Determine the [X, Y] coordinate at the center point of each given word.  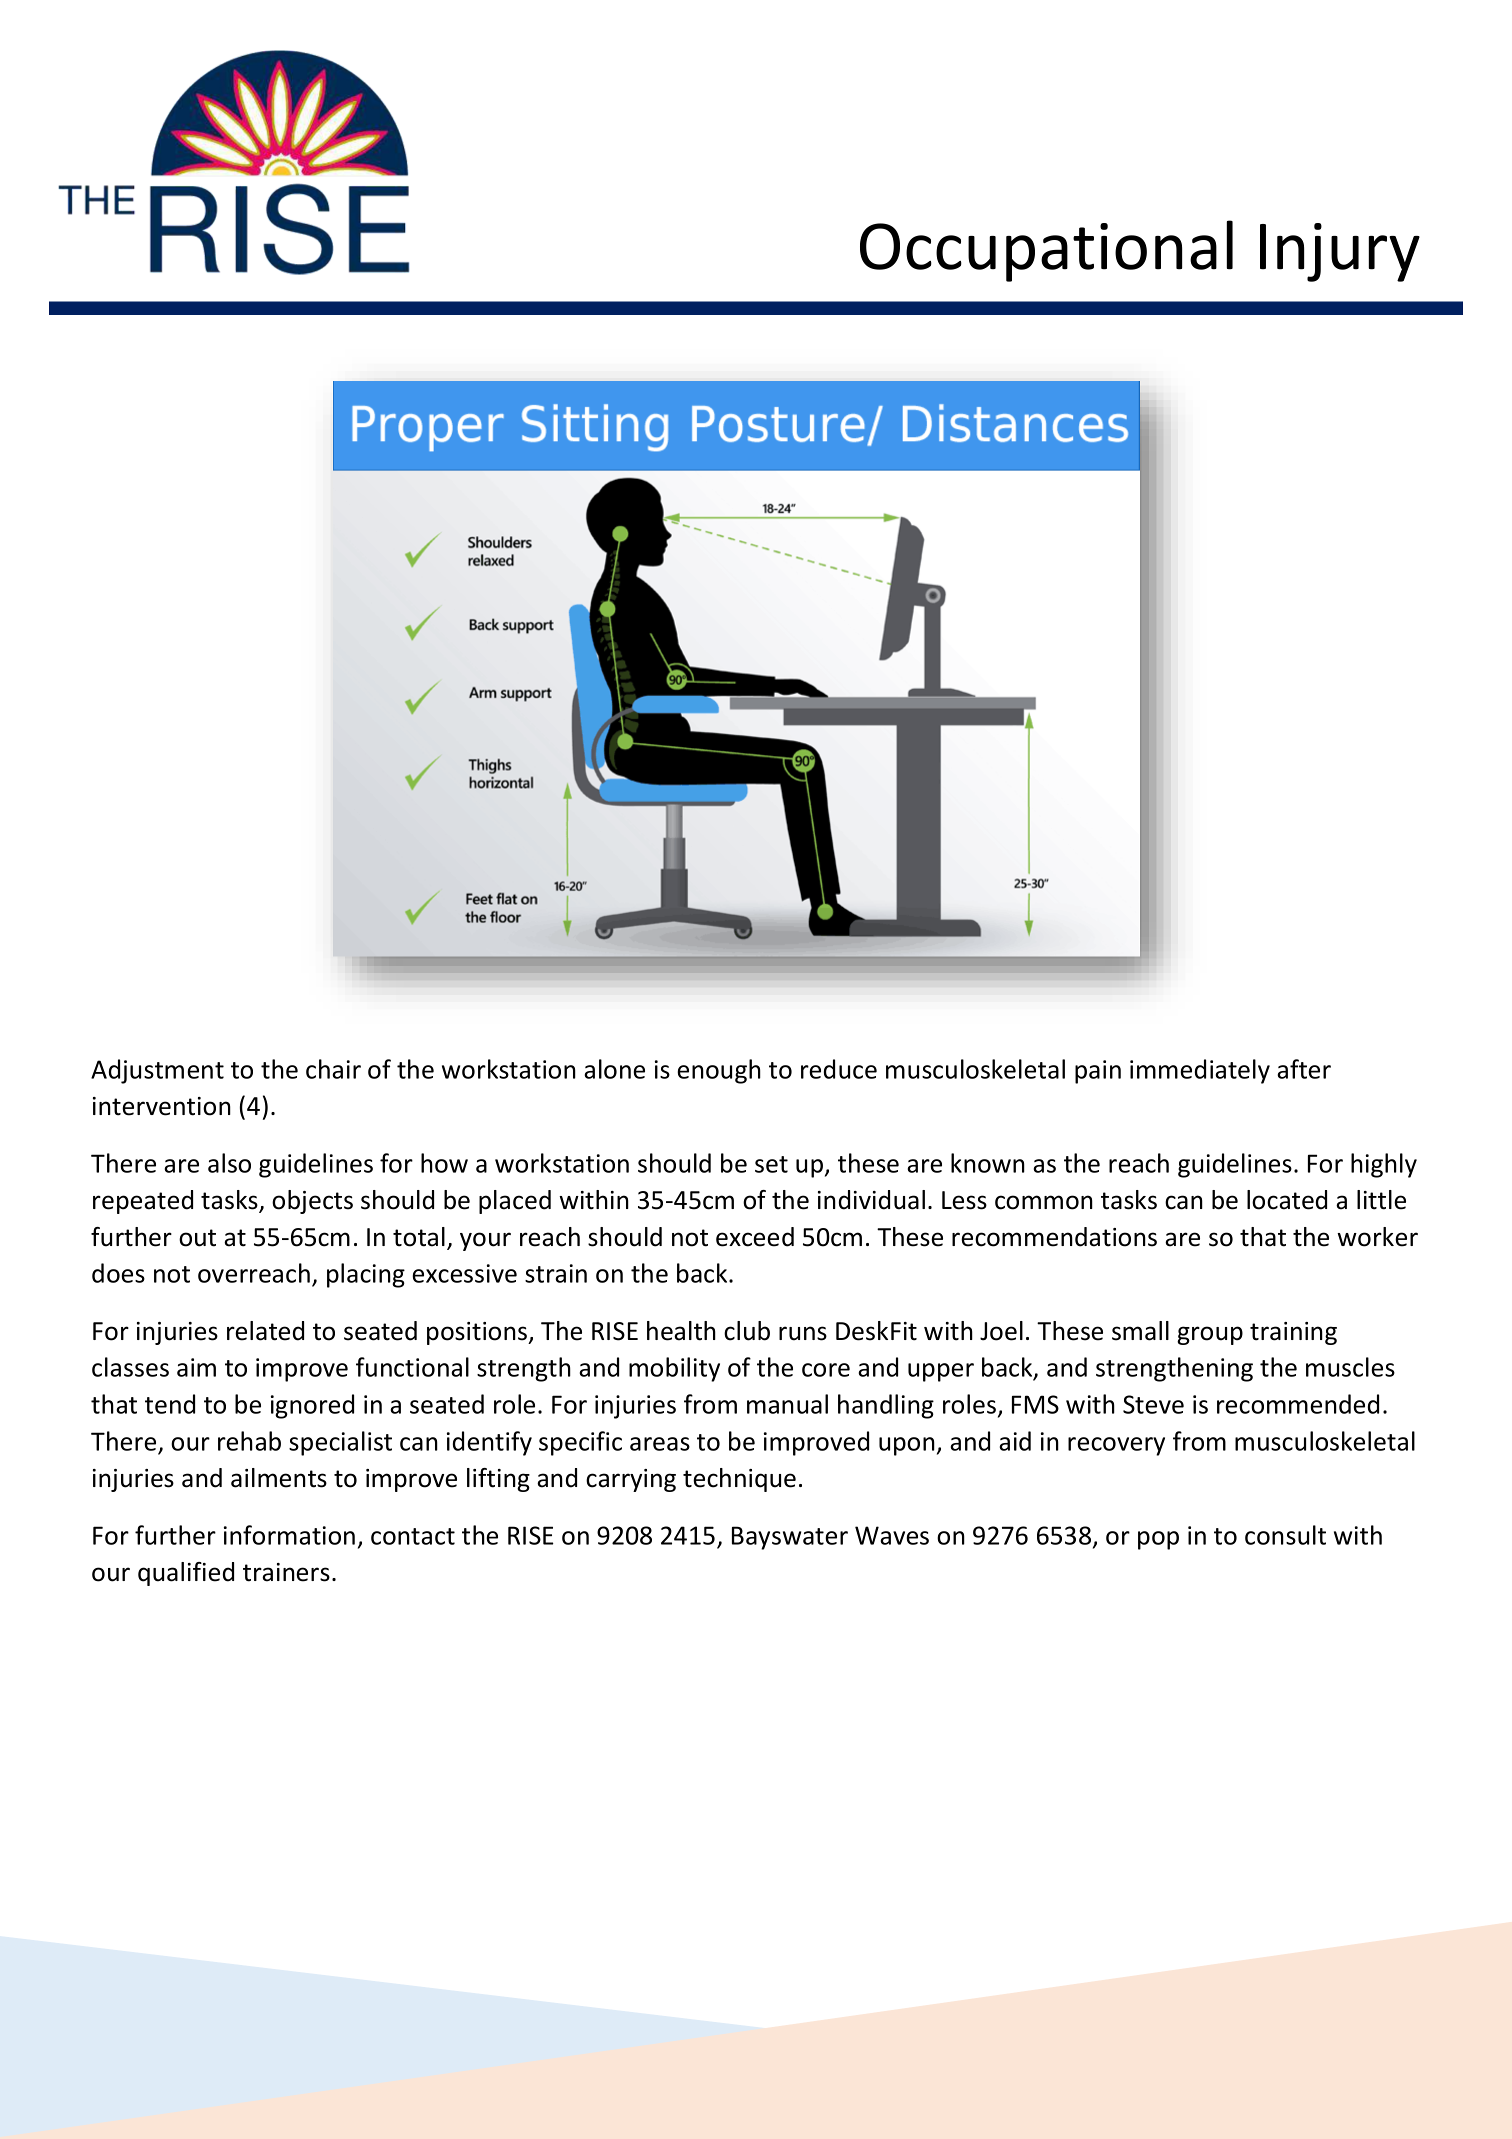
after [1304, 1069]
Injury [1340, 252]
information [289, 1535]
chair [333, 1069]
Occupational [1046, 251]
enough [719, 1071]
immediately [1200, 1071]
